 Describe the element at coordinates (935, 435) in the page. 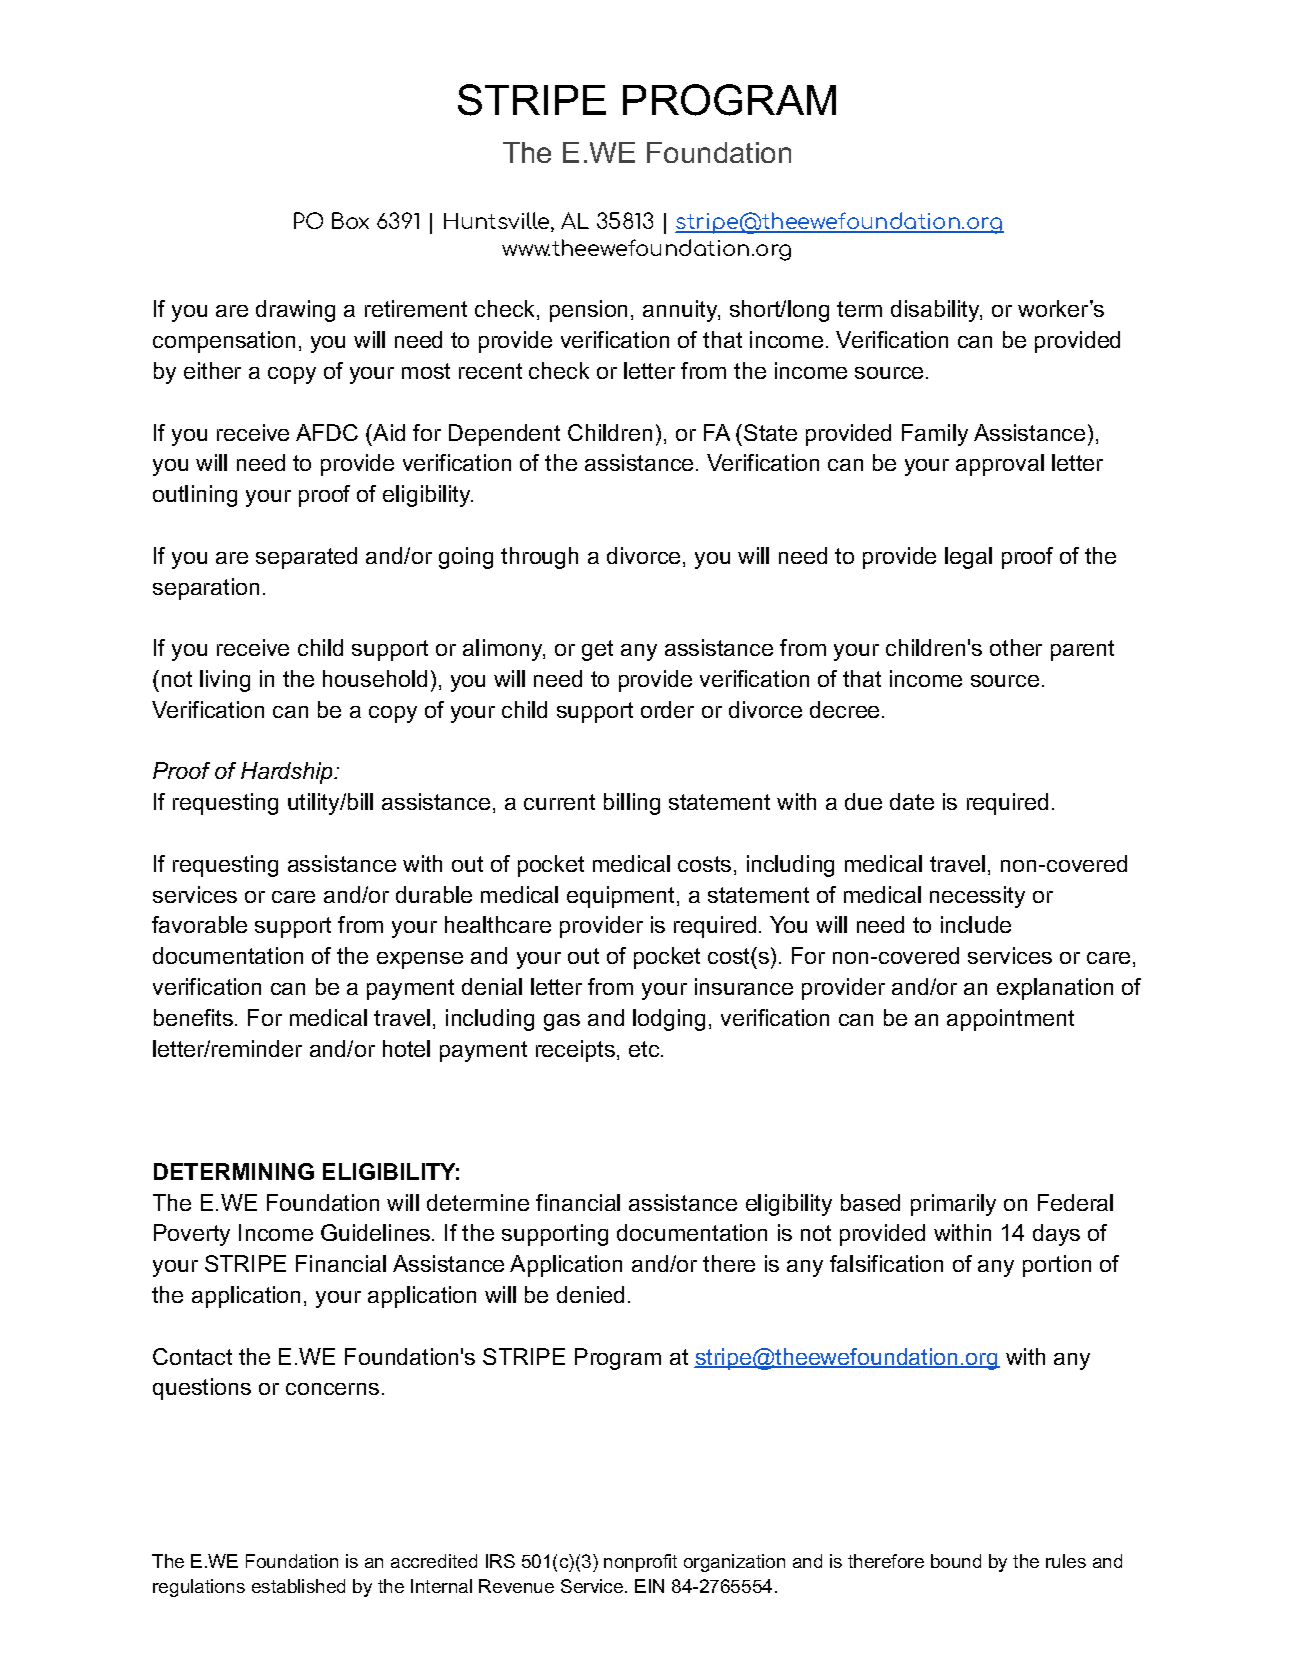

I see `Family` at that location.
